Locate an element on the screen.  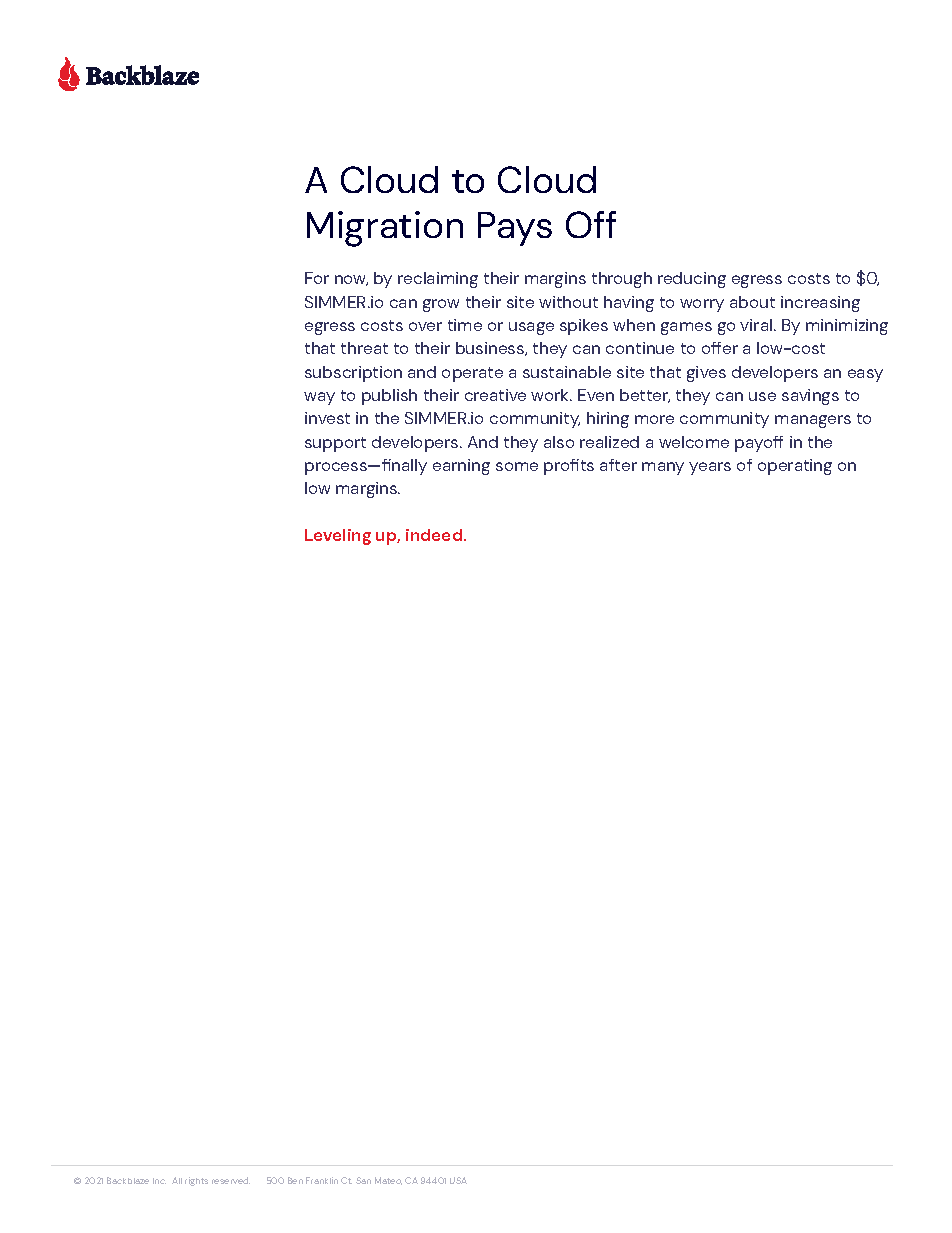
operating is located at coordinates (795, 467).
